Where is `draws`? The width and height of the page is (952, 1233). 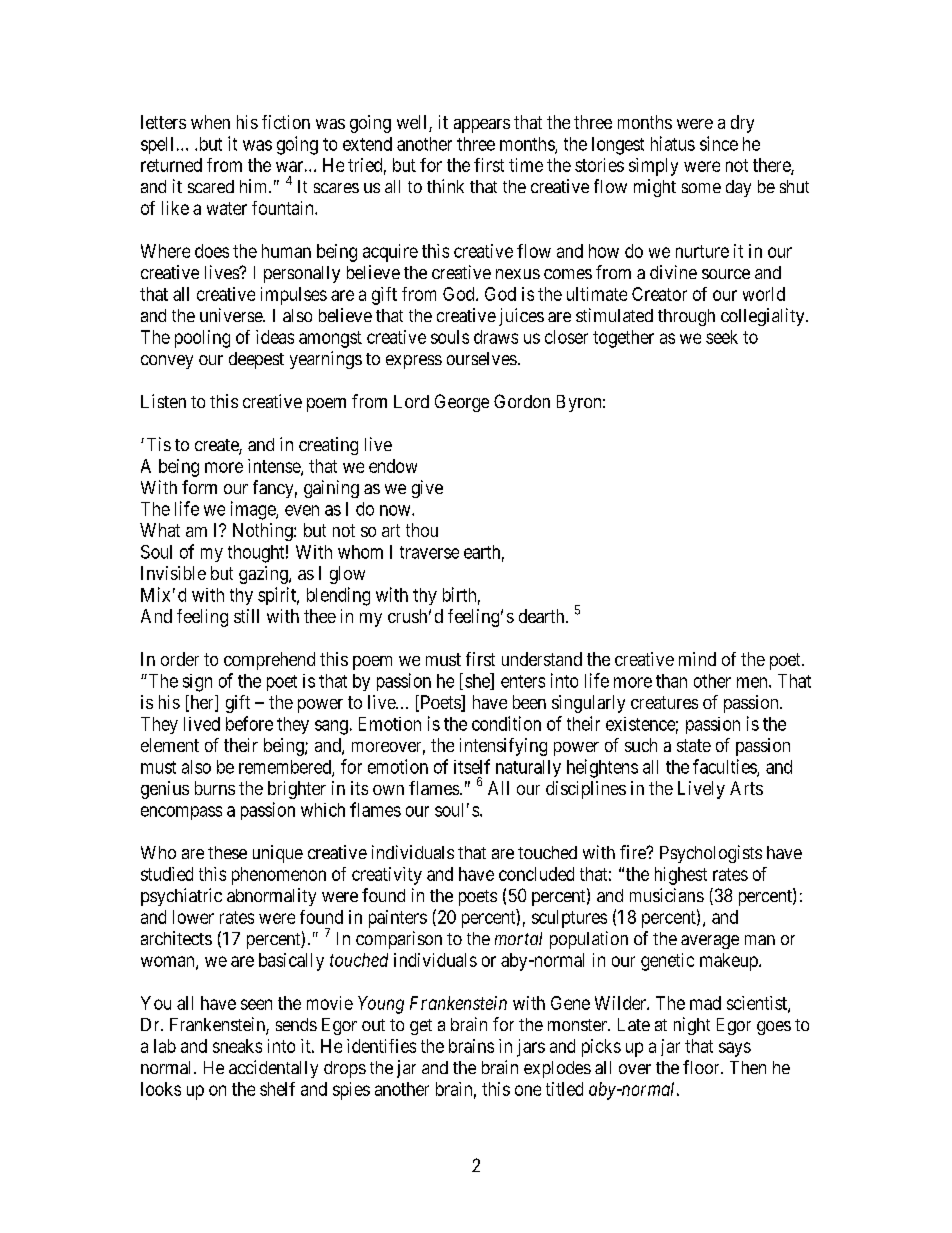 draws is located at coordinates (496, 337).
